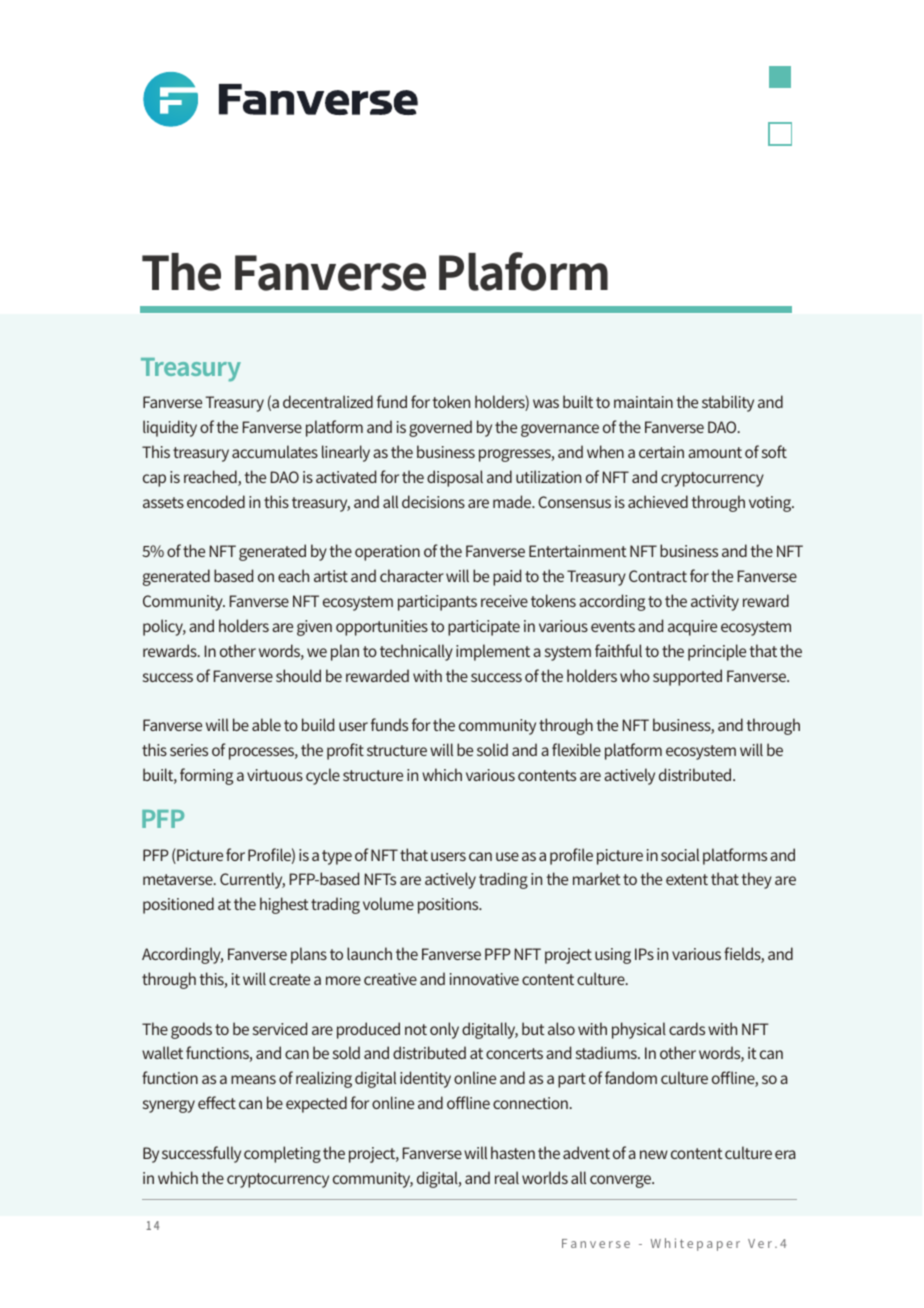 Image resolution: width=924 pixels, height=1308 pixels. I want to click on governed, so click(440, 428).
